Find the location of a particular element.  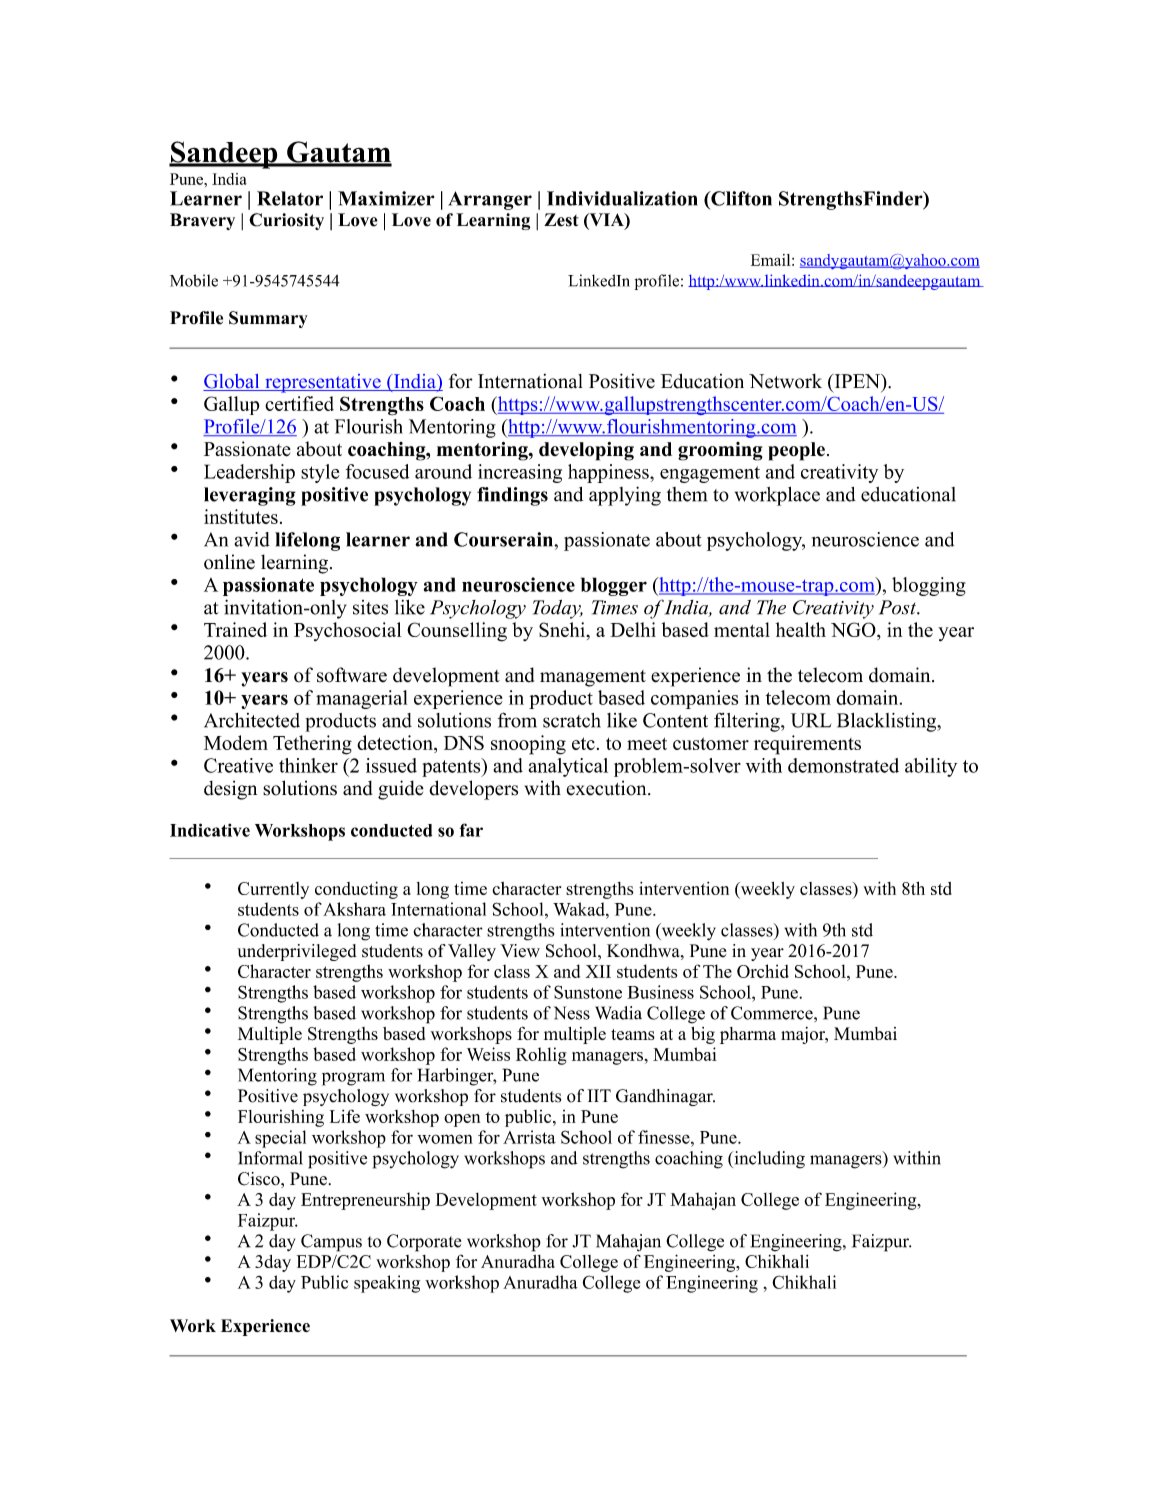

Corporate is located at coordinates (424, 1243).
